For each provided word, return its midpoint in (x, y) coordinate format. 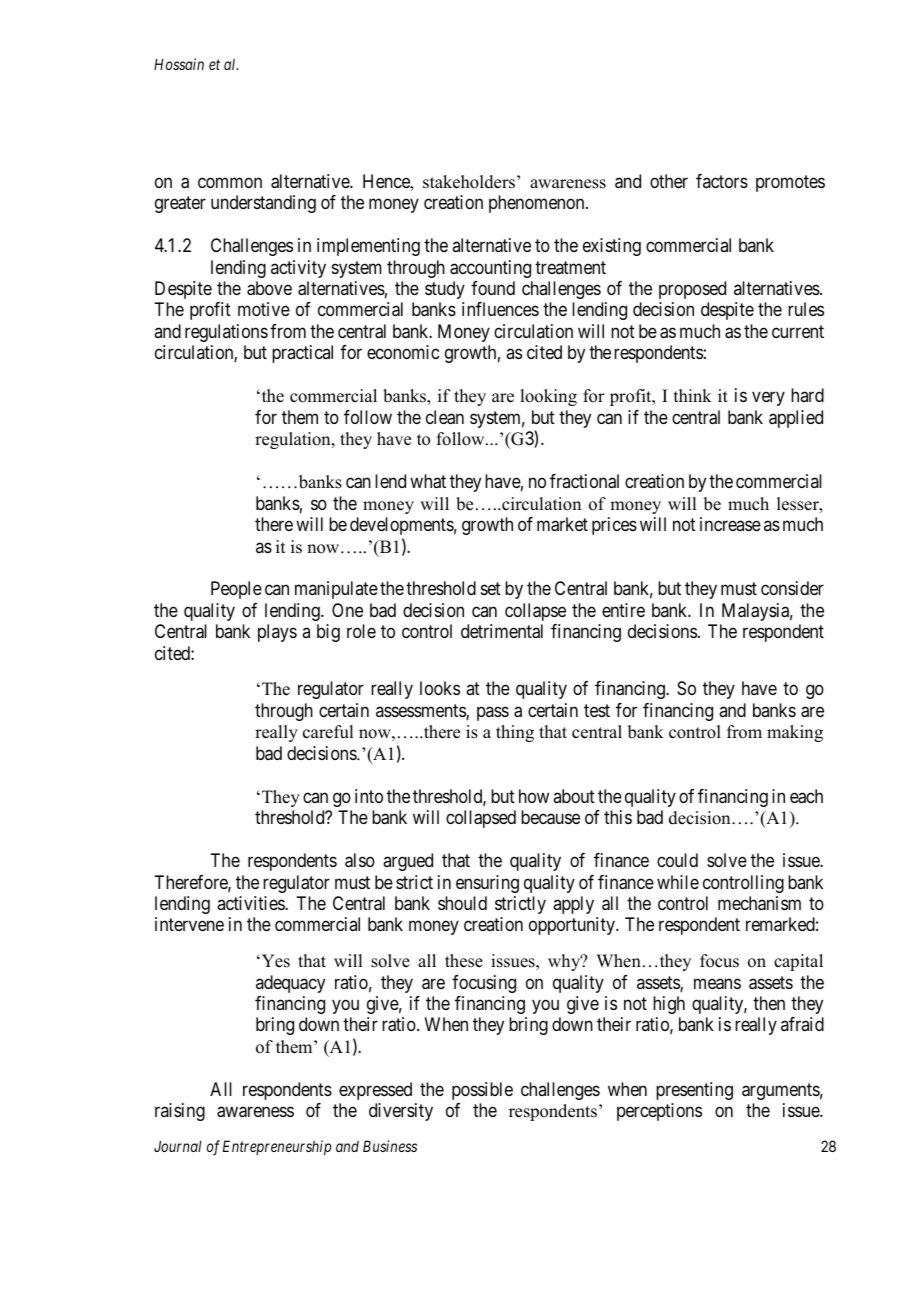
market (562, 524)
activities (251, 903)
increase (730, 524)
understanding (263, 204)
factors (722, 181)
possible (482, 1091)
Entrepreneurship (277, 1147)
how (534, 796)
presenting (694, 1091)
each (806, 796)
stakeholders (469, 182)
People (236, 590)
